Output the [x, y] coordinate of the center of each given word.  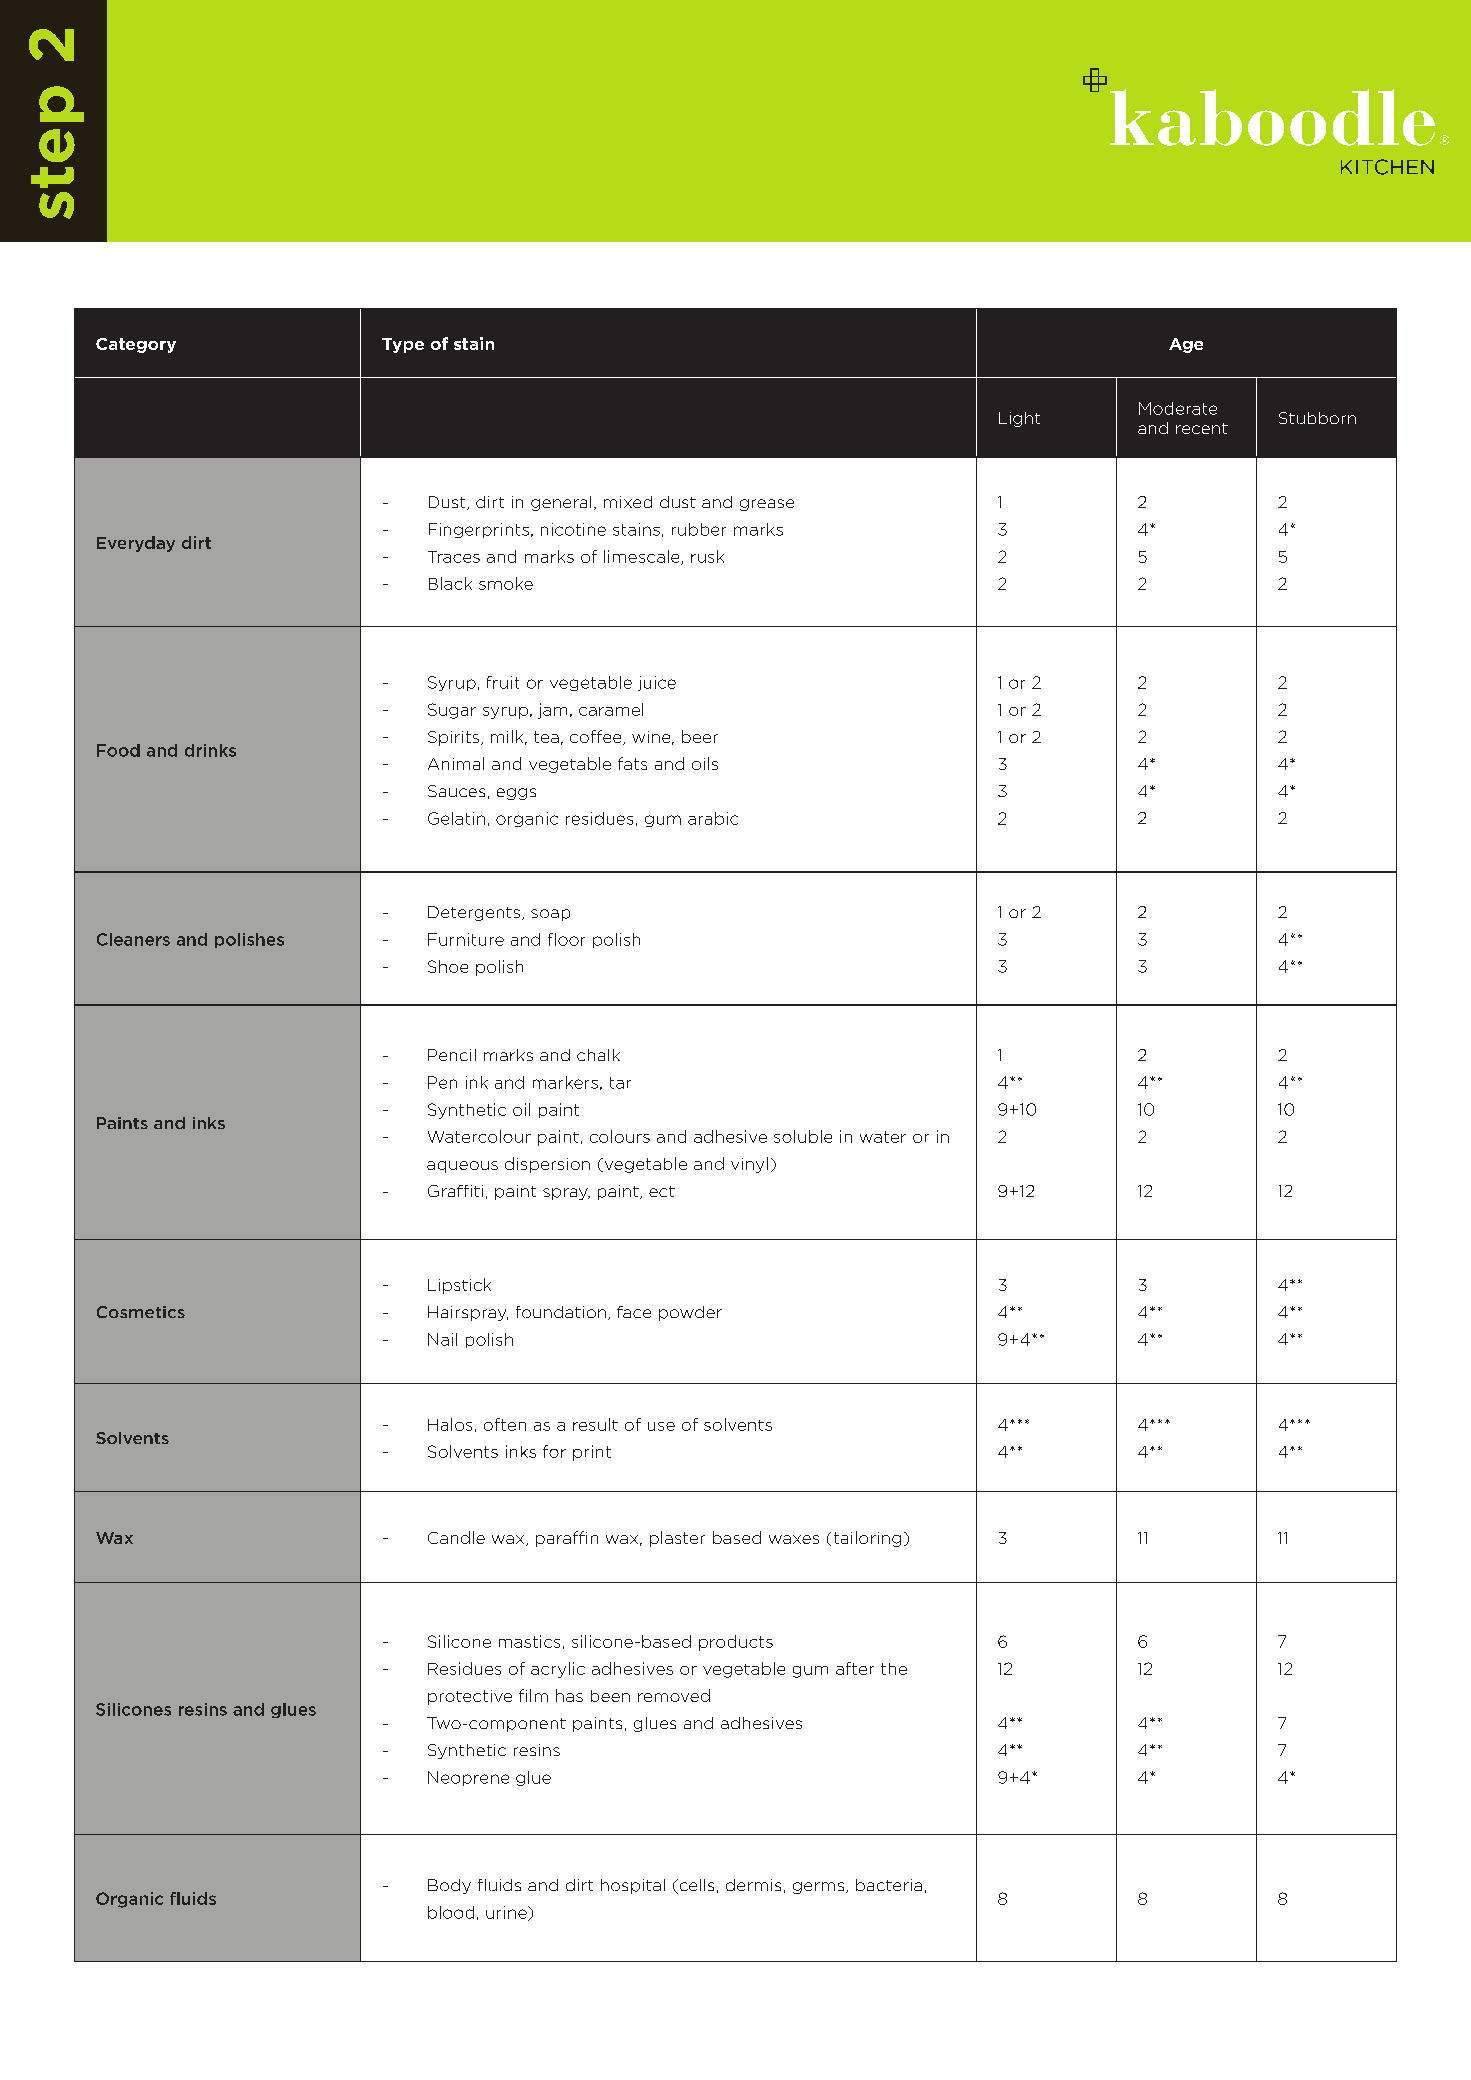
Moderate [1178, 408]
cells [695, 1886]
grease [767, 505]
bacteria [889, 1885]
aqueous [462, 1167]
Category [136, 345]
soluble [803, 1136]
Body [449, 1886]
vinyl [749, 1165]
